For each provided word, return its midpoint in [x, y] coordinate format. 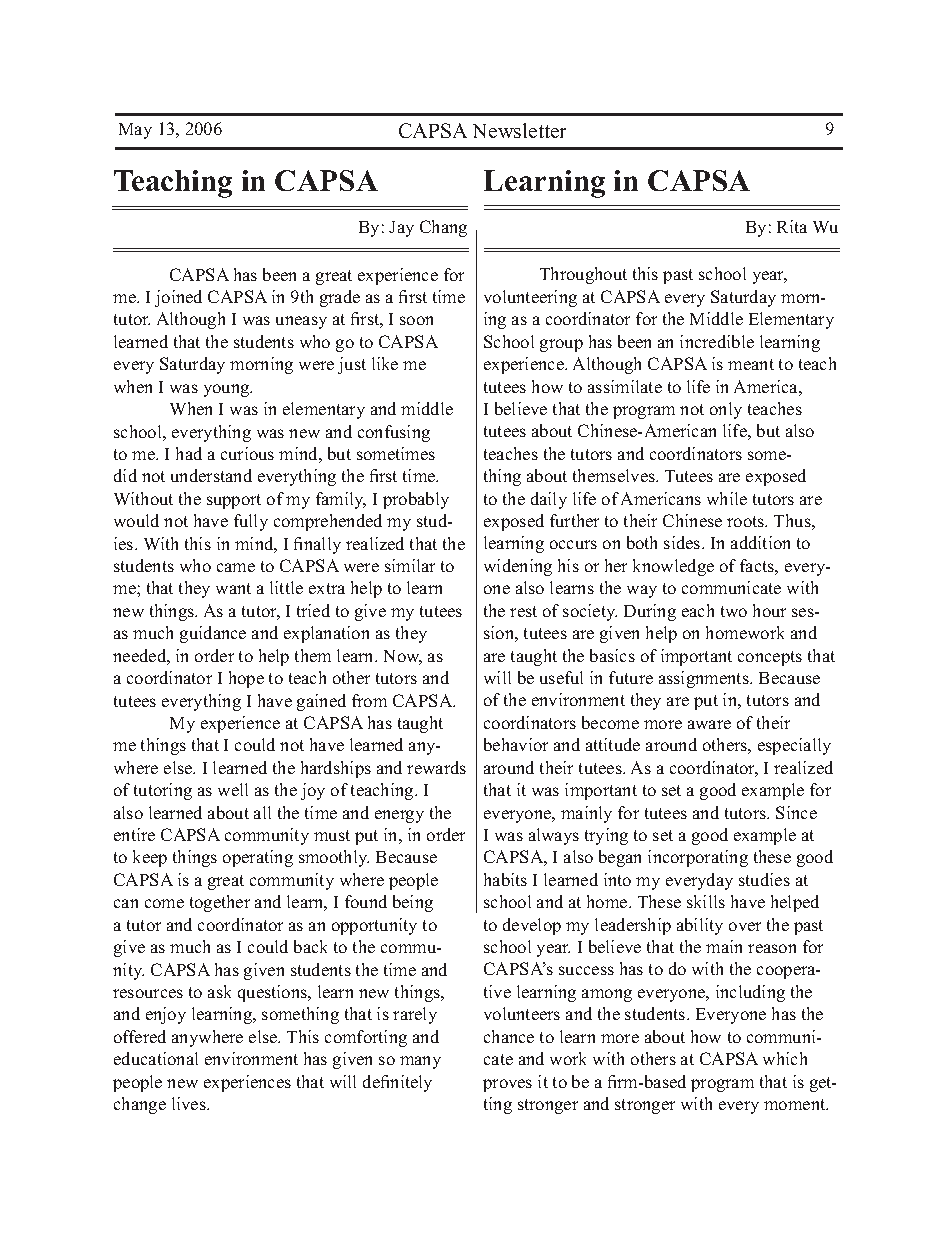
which [785, 1058]
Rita [792, 226]
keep [150, 858]
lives [190, 1103]
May [135, 131]
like [385, 363]
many [420, 1062]
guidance [213, 634]
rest [523, 611]
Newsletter [519, 130]
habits [505, 879]
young [228, 390]
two [734, 611]
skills [706, 901]
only [726, 410]
